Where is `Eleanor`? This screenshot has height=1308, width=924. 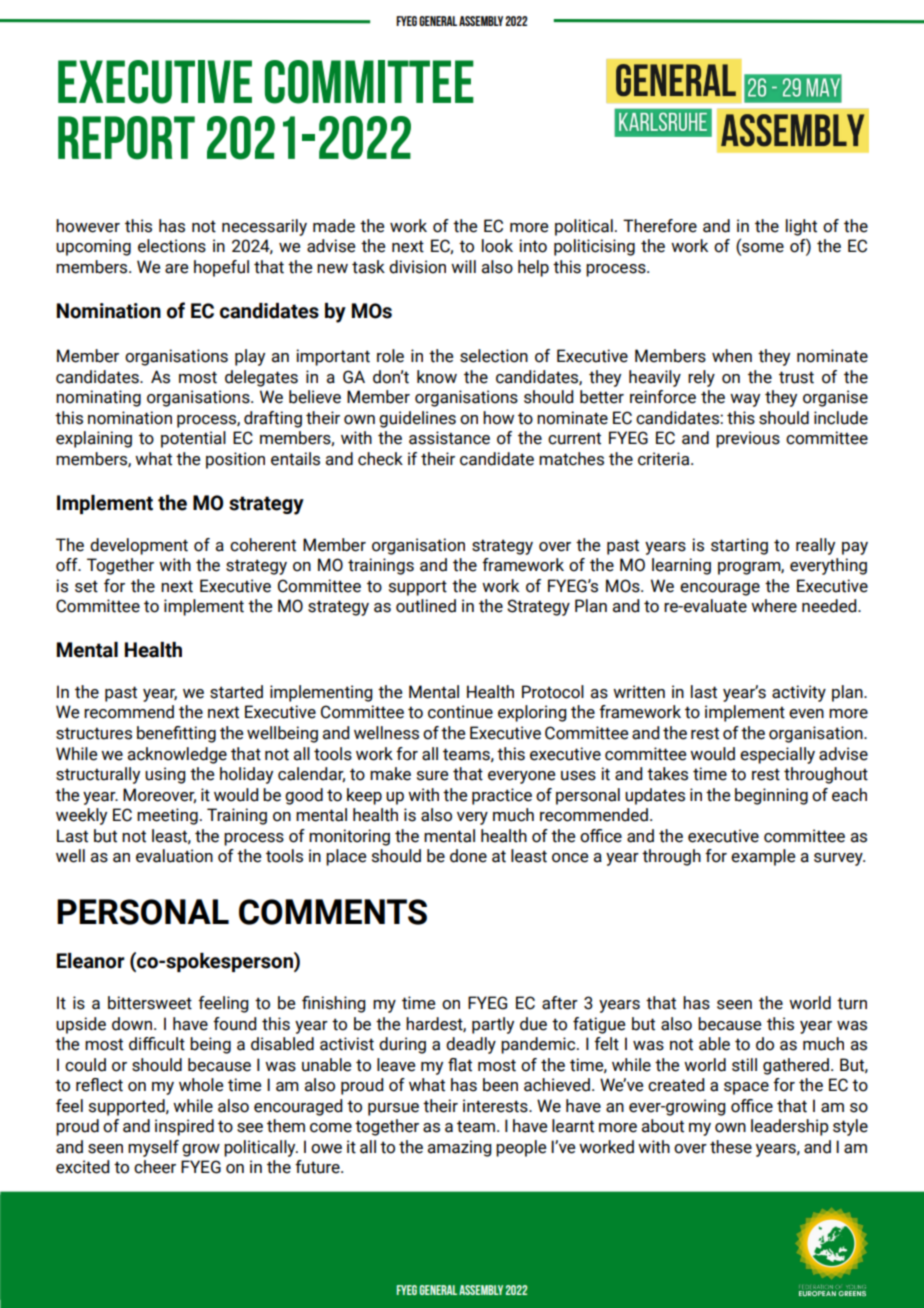
Eleanor is located at coordinates (91, 961).
